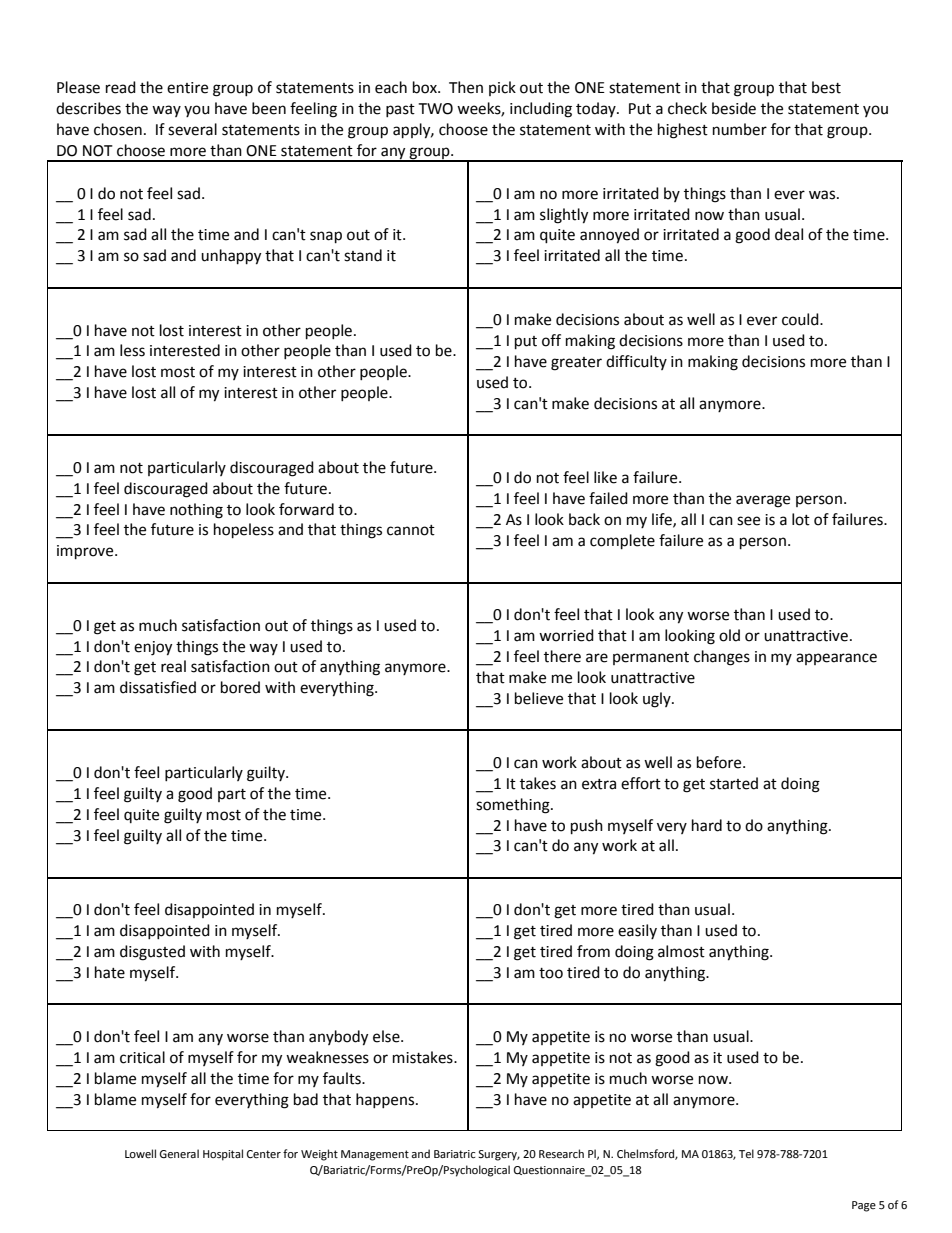 This document has width=952, height=1233. What do you see at coordinates (562, 656) in the document?
I see `there` at bounding box center [562, 656].
